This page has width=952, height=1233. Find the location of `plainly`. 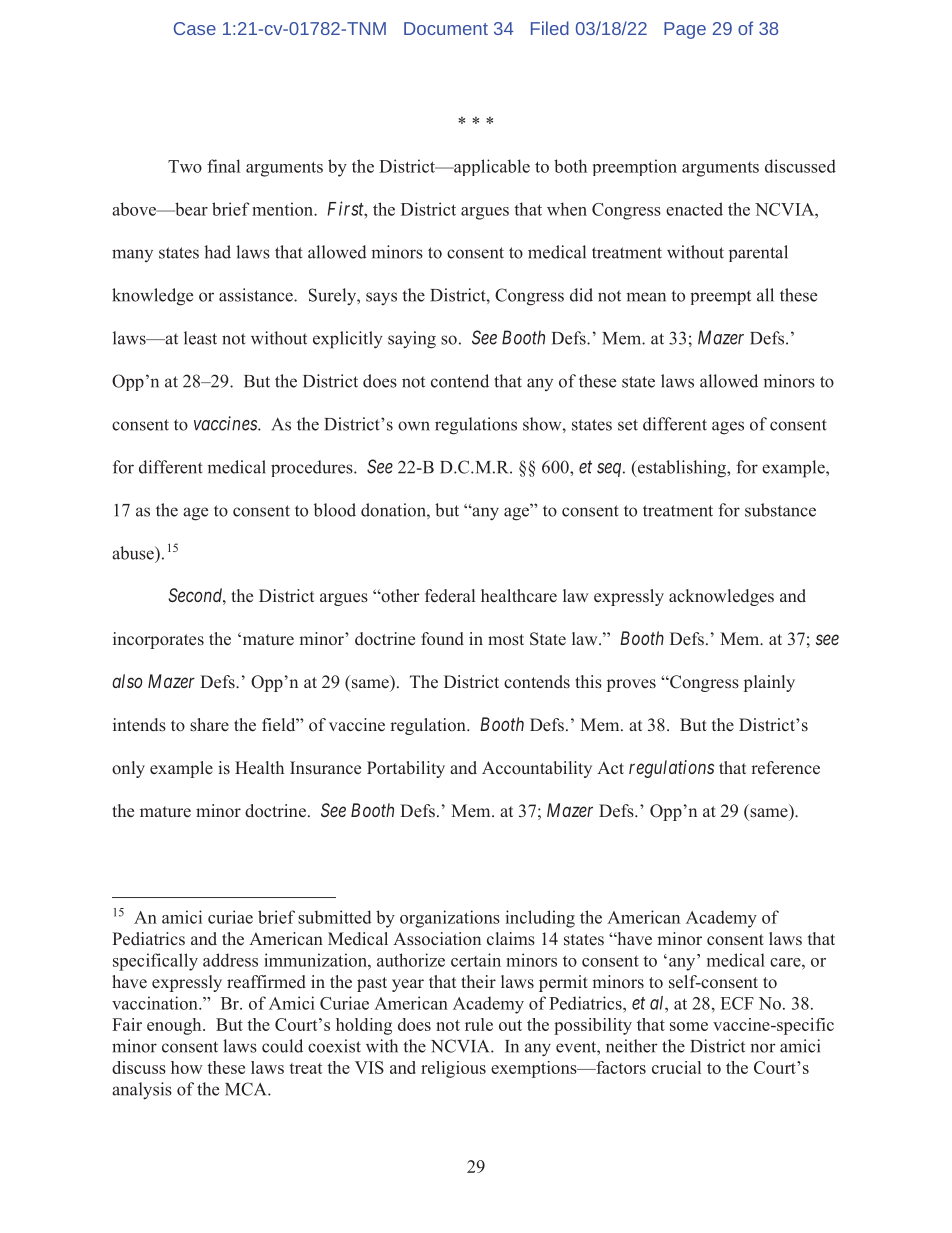

plainly is located at coordinates (769, 683).
